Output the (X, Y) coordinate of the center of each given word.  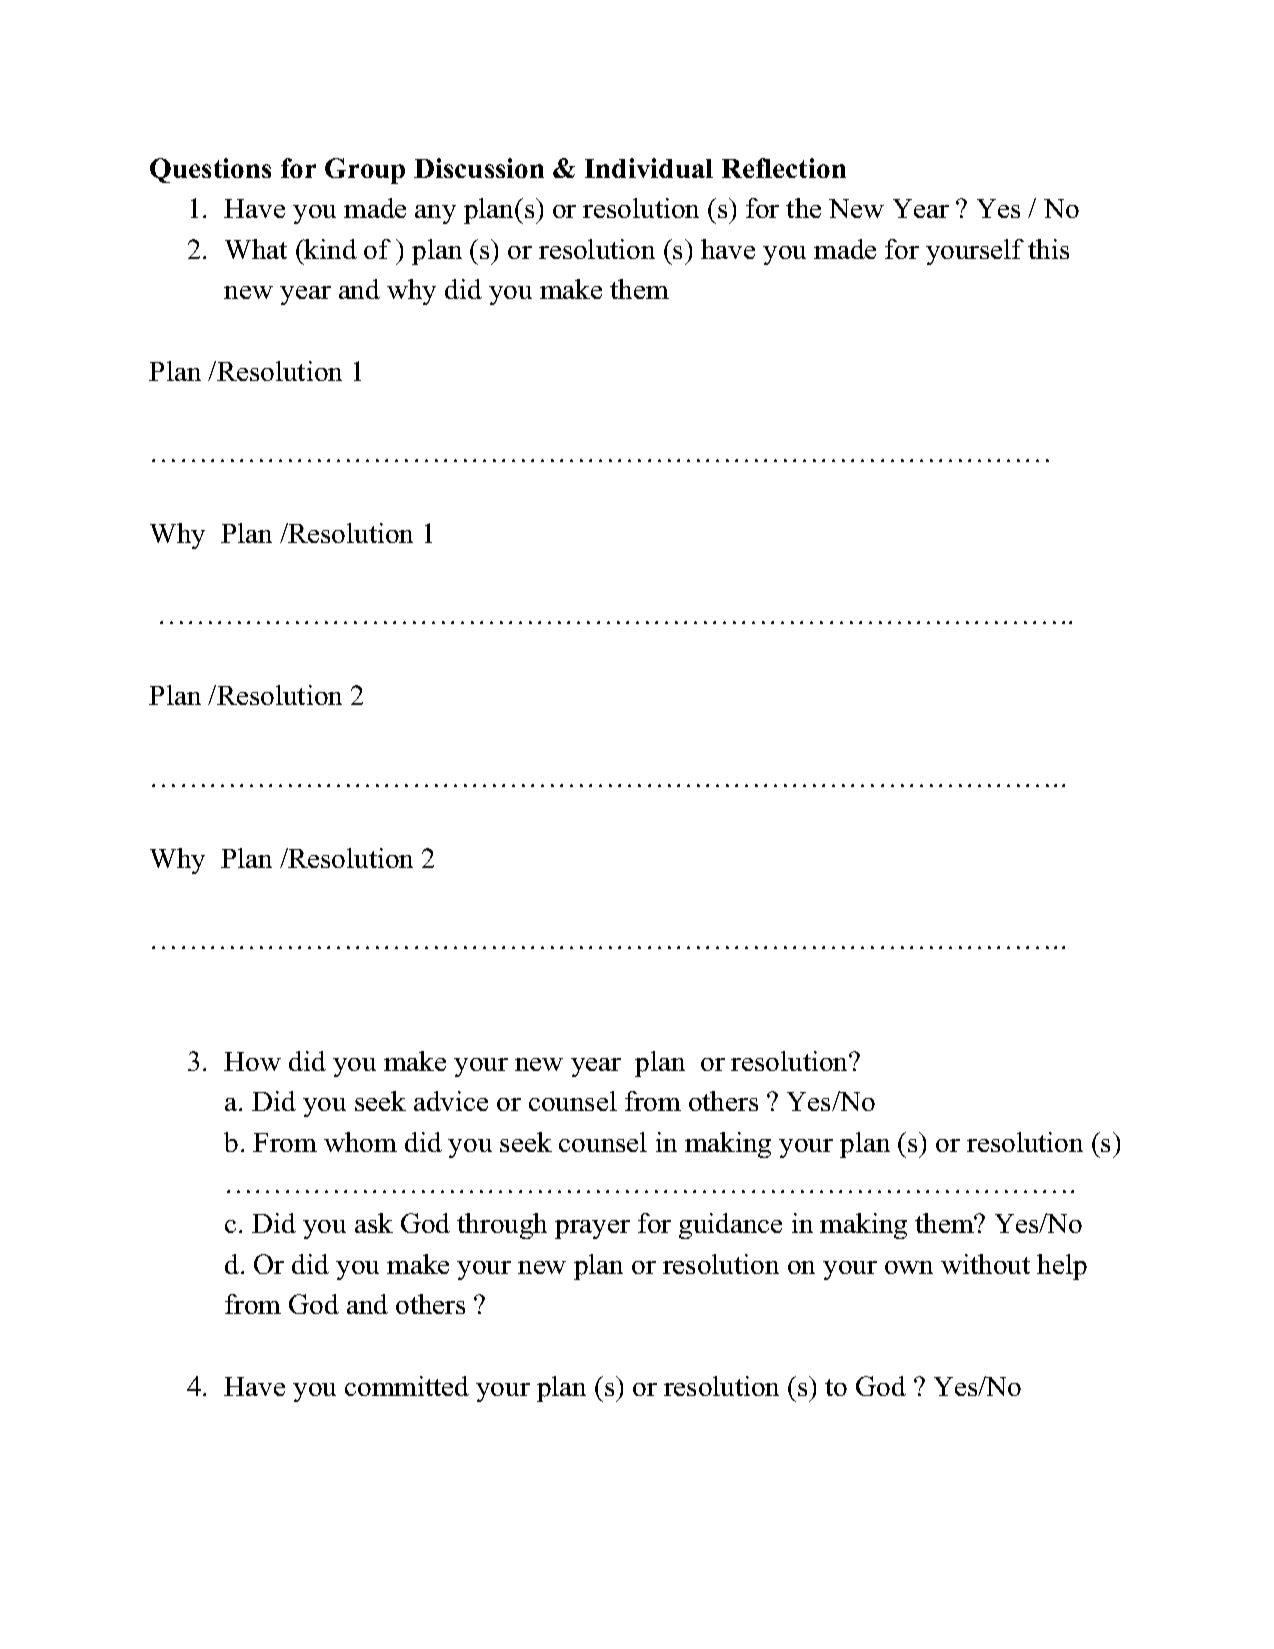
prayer (592, 1229)
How (252, 1061)
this (1048, 249)
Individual (649, 168)
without (985, 1264)
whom (360, 1142)
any (435, 214)
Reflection (784, 168)
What (256, 249)
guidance (730, 1226)
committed (407, 1386)
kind (330, 249)
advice (451, 1101)
